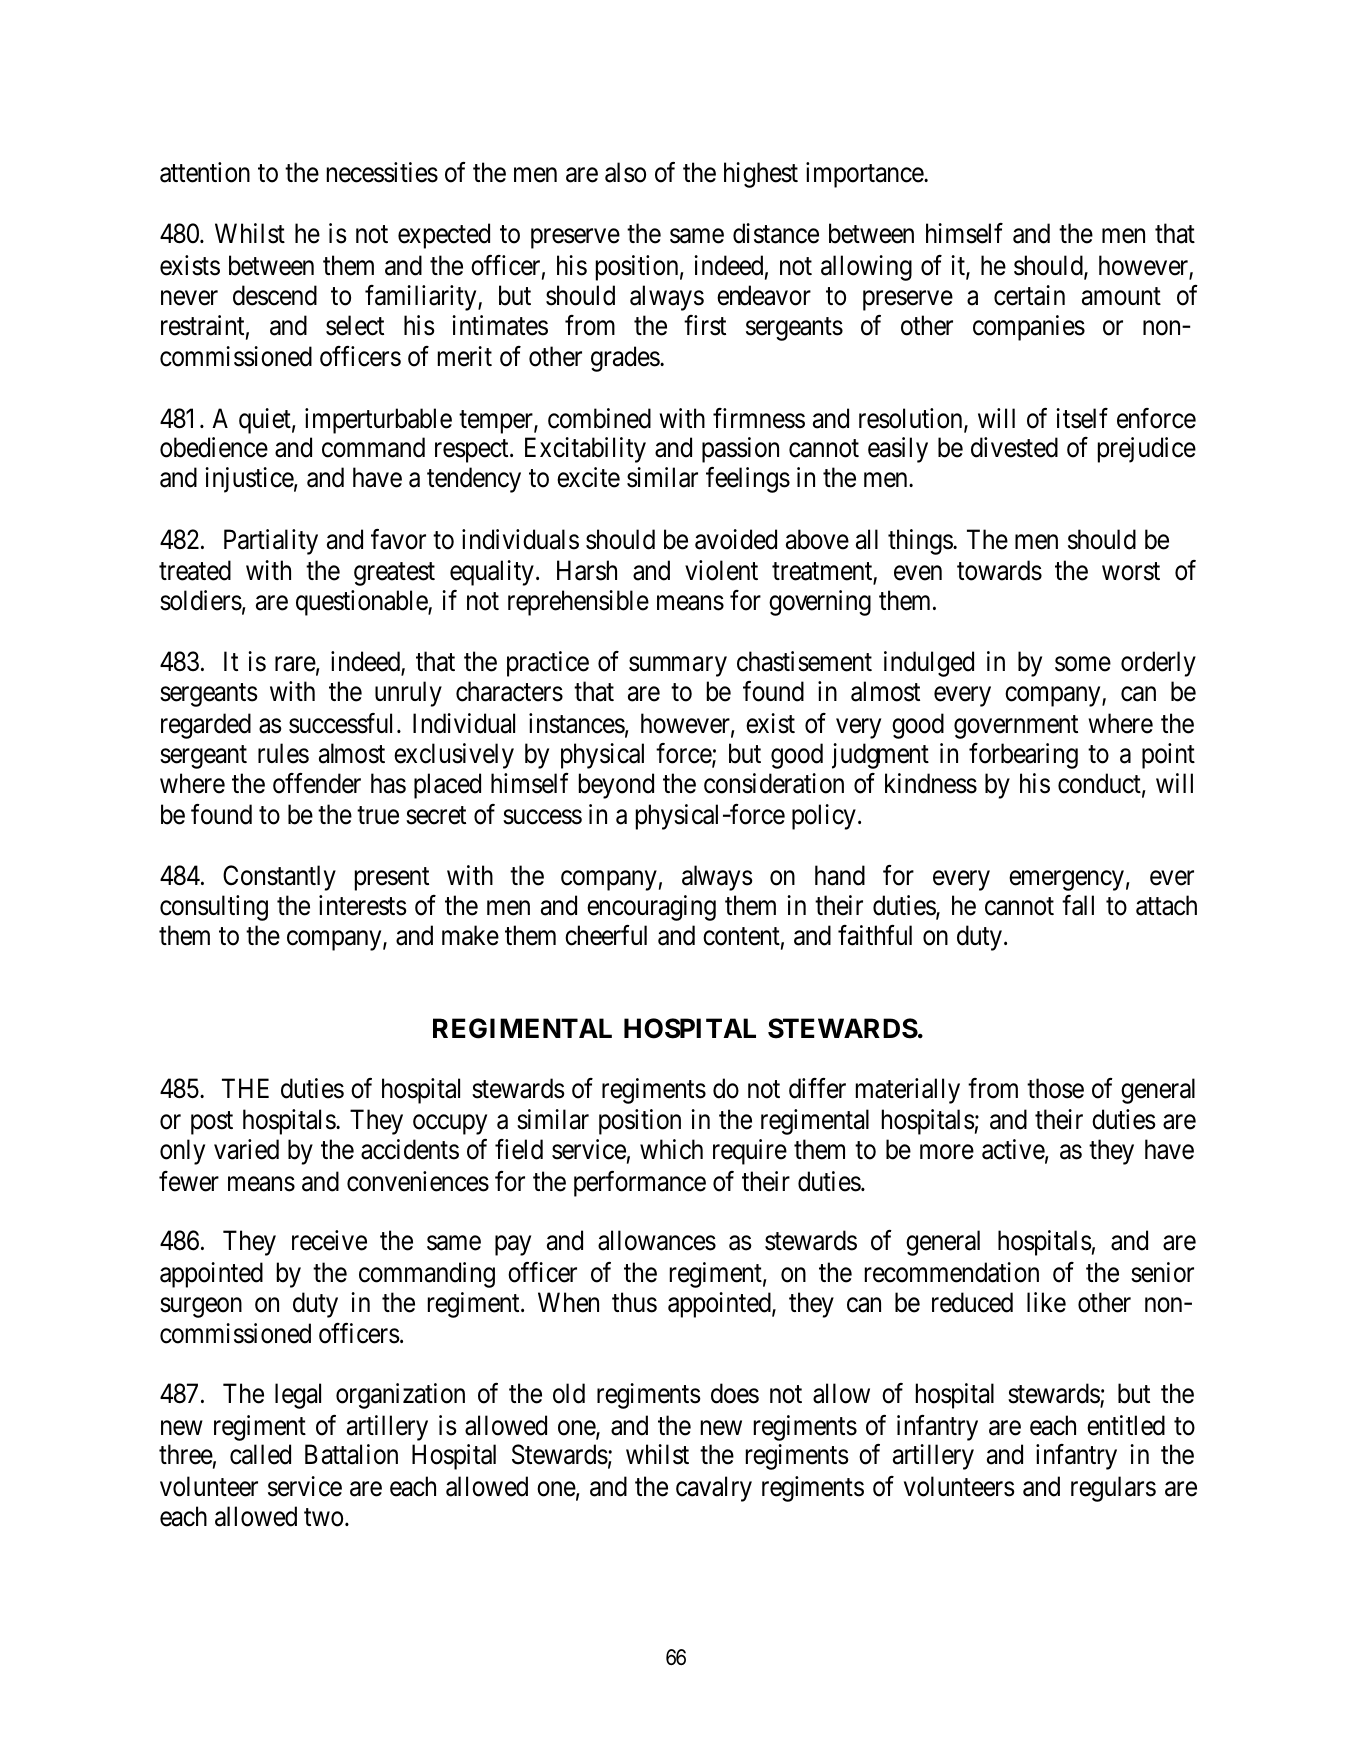  I want to click on called, so click(260, 1454).
